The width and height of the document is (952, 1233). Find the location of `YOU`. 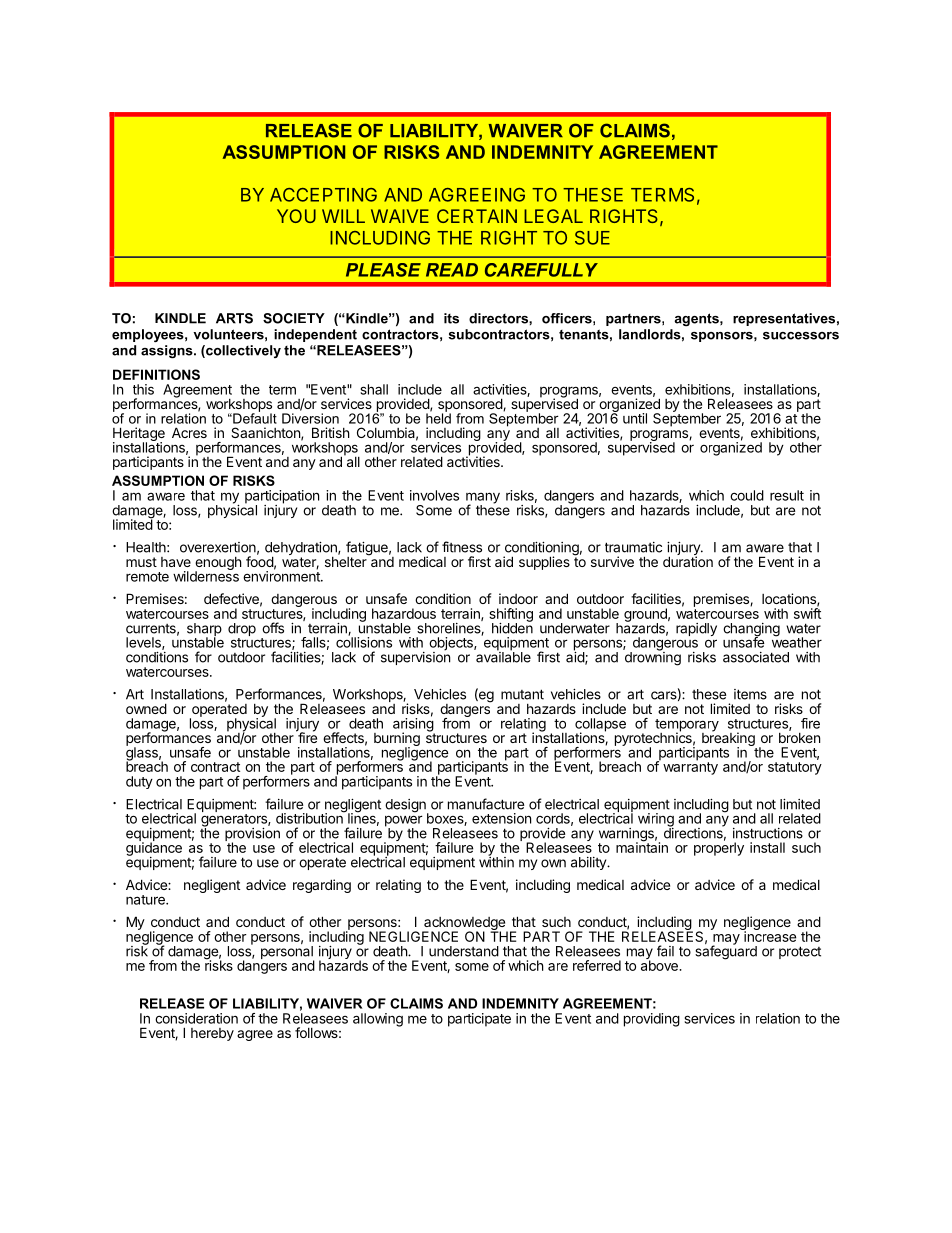

YOU is located at coordinates (296, 216).
